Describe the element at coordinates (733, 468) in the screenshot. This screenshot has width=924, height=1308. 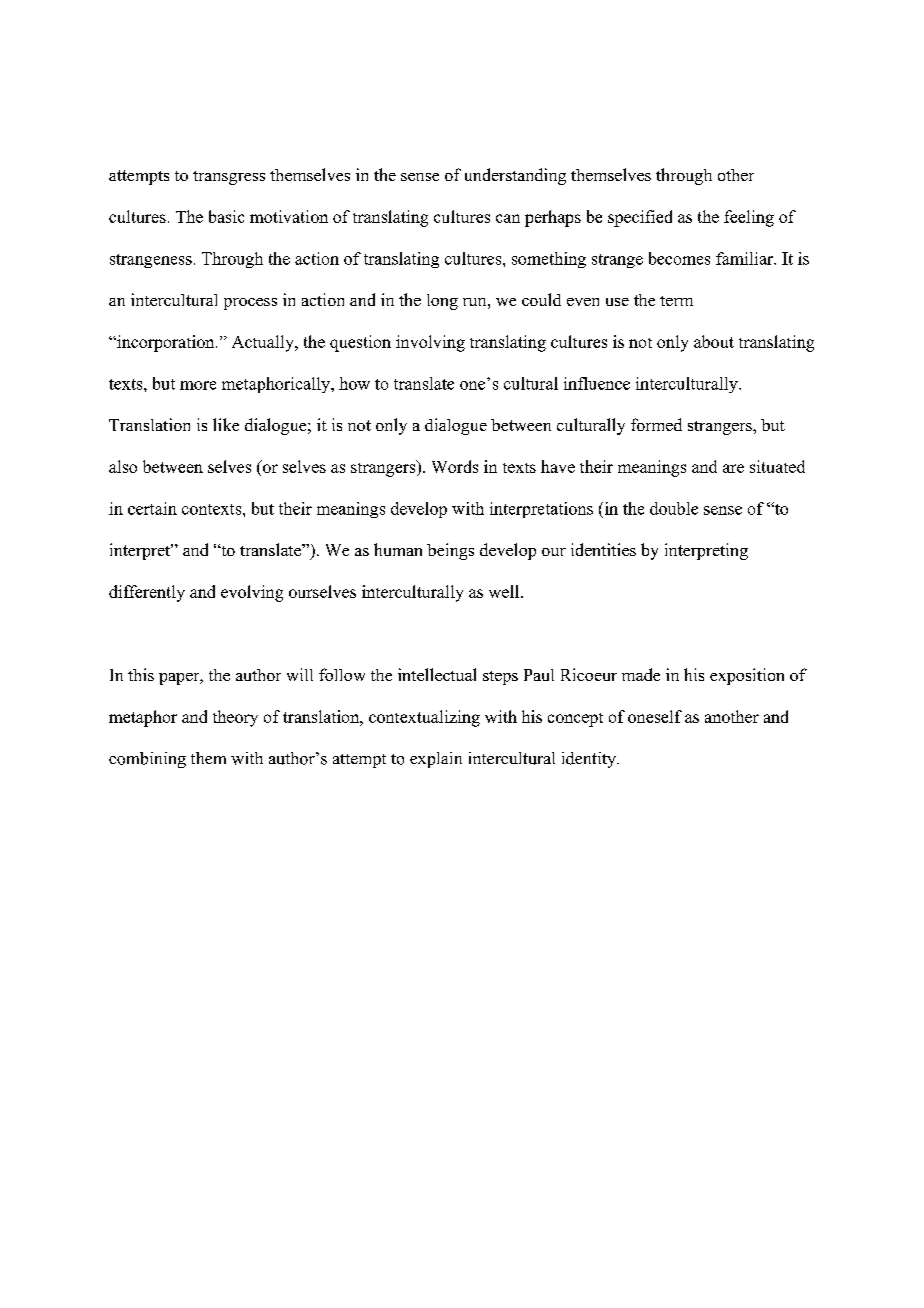
I see `are` at that location.
